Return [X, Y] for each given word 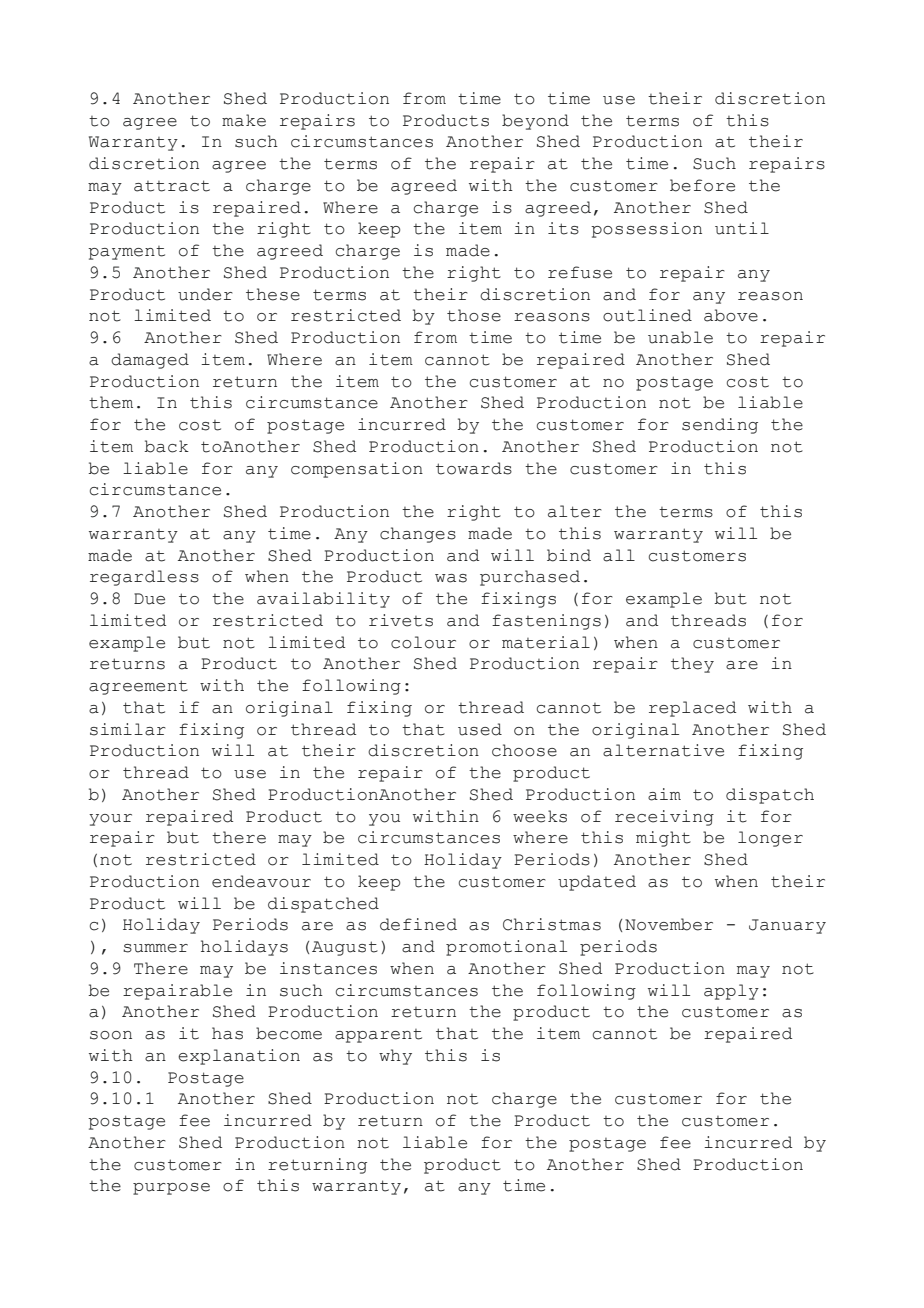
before [702, 185]
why [395, 1057]
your [110, 820]
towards [474, 468]
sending [720, 426]
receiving [664, 818]
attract [172, 186]
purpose [171, 1189]
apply [731, 992]
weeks [540, 816]
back [166, 446]
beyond [535, 122]
